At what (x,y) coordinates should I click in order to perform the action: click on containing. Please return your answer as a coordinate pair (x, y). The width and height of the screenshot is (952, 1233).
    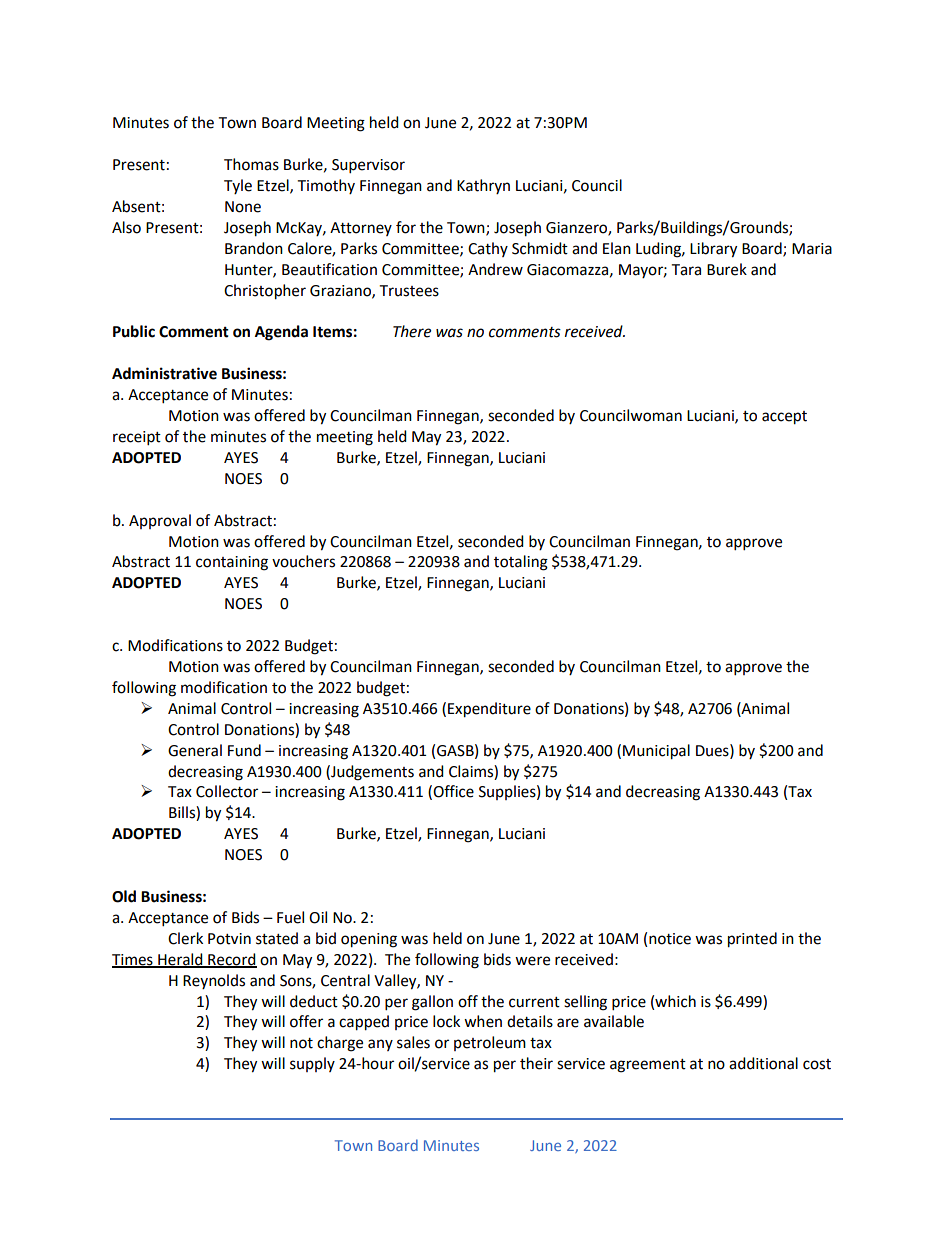
    Looking at the image, I should click on (232, 563).
